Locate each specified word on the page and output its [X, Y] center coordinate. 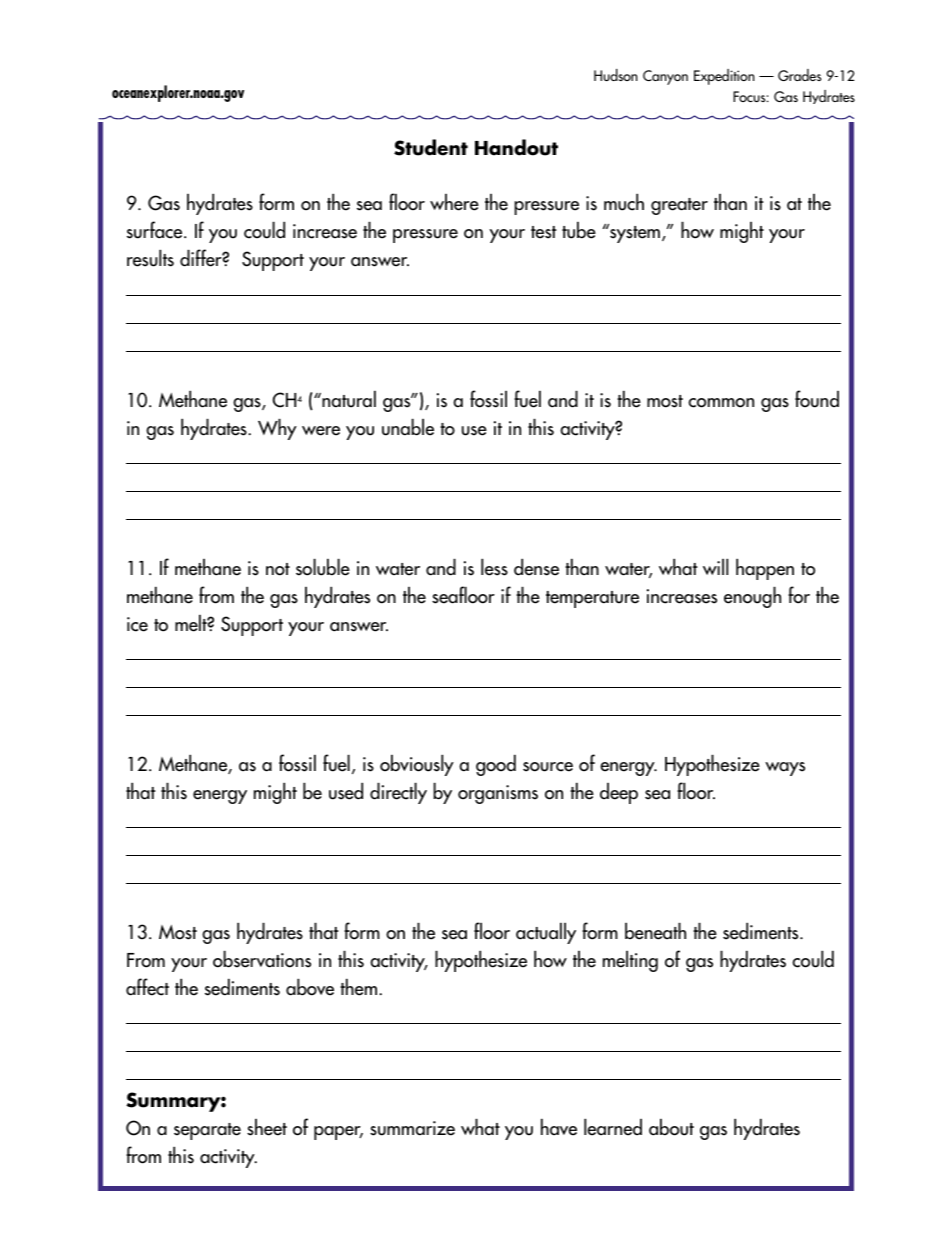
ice [137, 624]
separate [207, 1131]
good [496, 765]
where [454, 202]
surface [156, 230]
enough [752, 597]
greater [679, 206]
